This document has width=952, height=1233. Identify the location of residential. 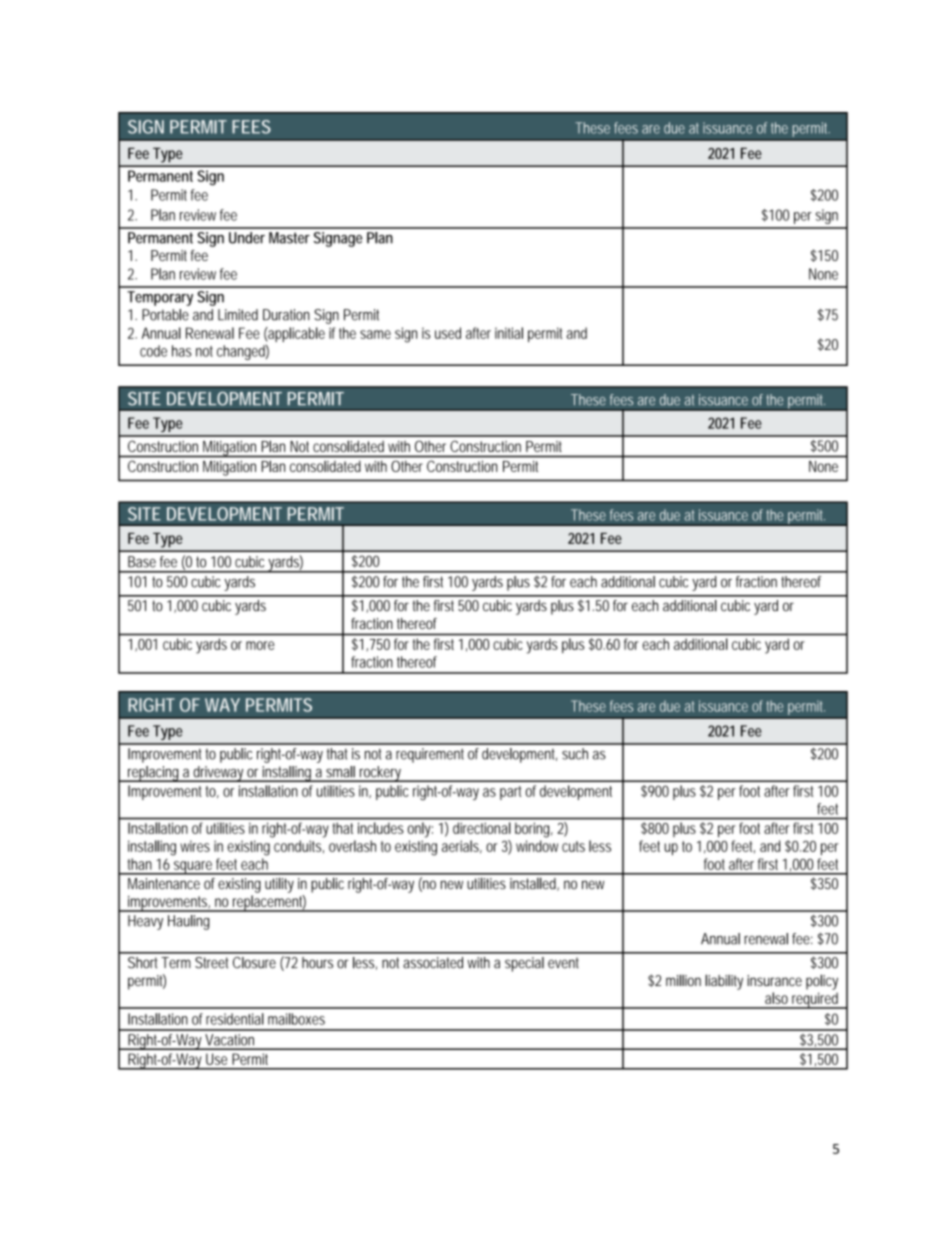
(235, 1019).
